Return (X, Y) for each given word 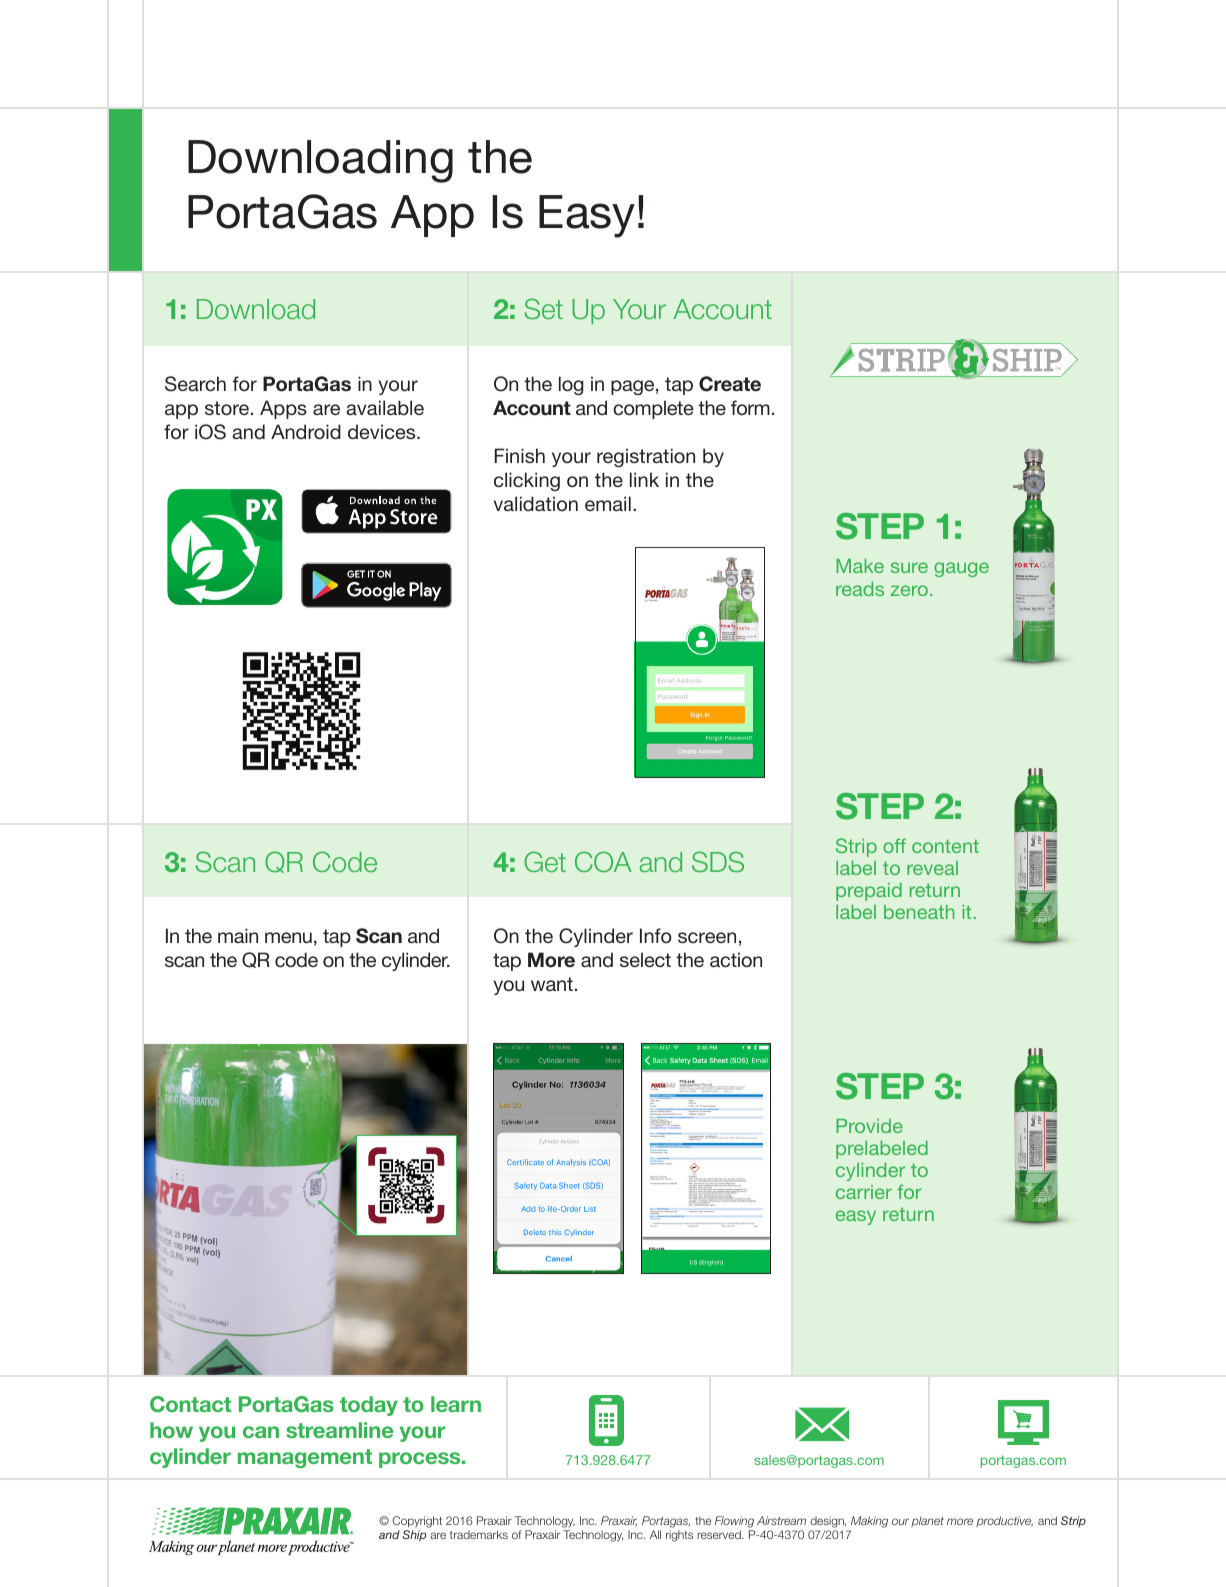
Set (543, 308)
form (750, 407)
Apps (283, 409)
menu (288, 937)
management (305, 1458)
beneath (919, 912)
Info (656, 935)
